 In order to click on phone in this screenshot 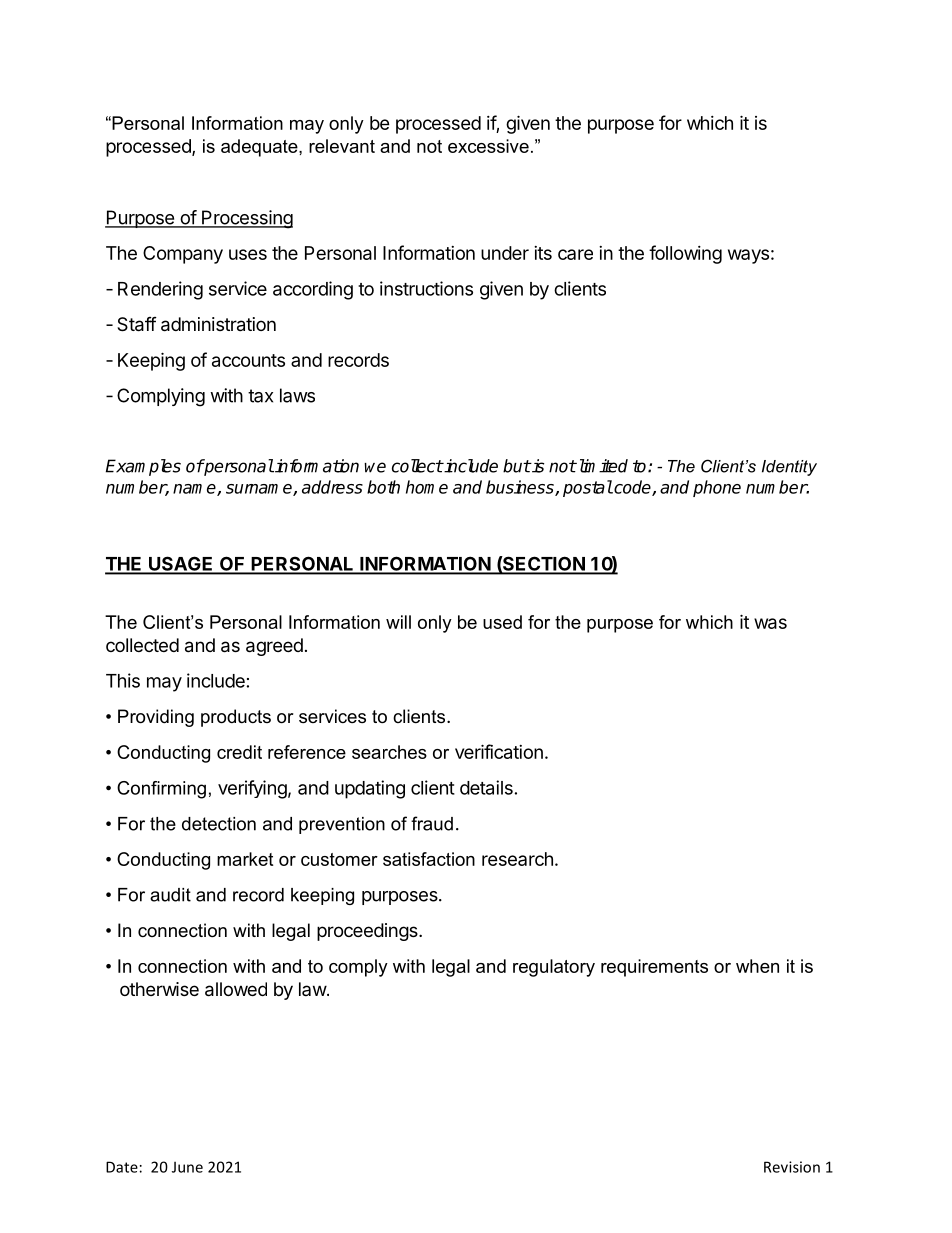, I will do `click(717, 488)`.
